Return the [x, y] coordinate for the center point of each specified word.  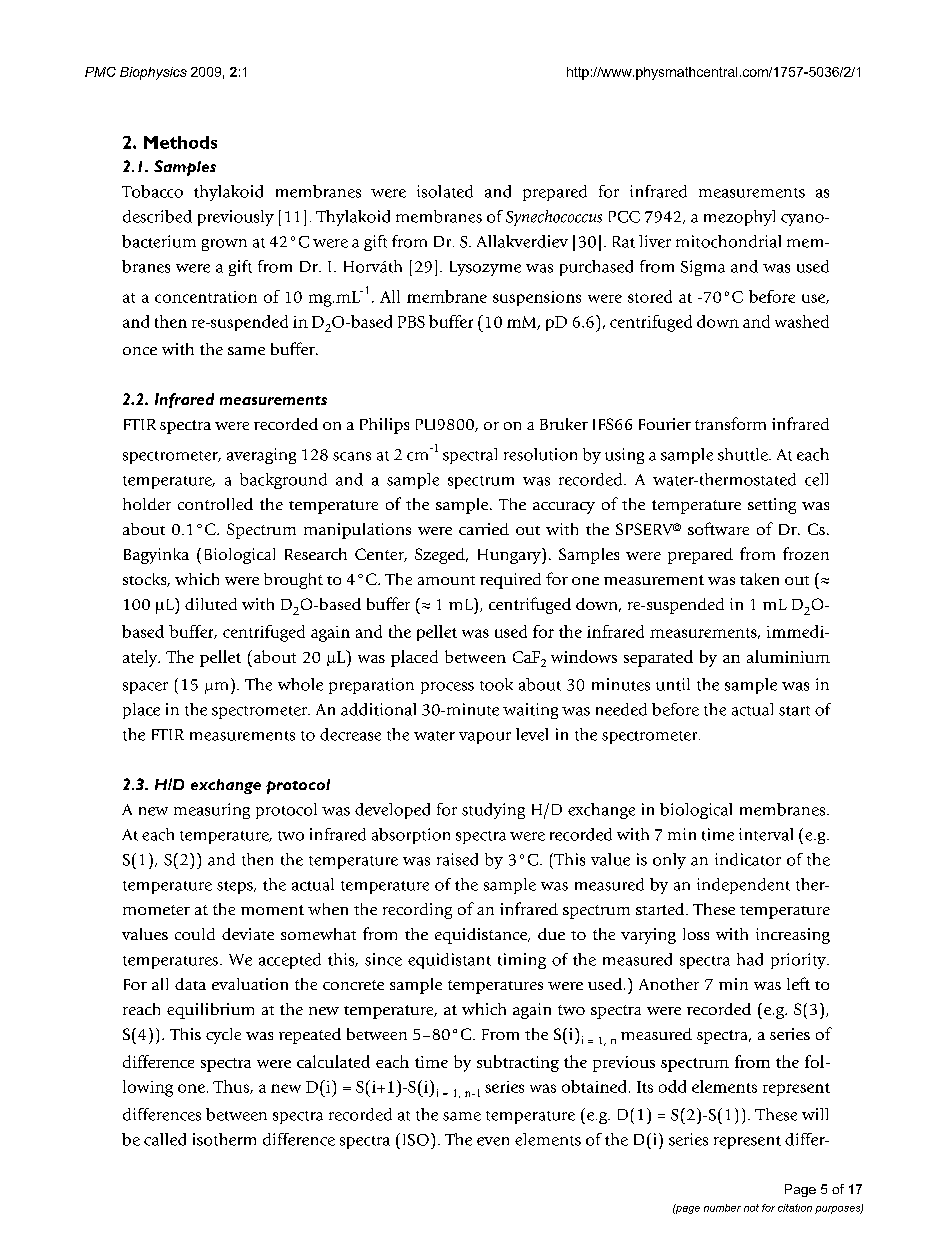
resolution [540, 454]
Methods [180, 142]
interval [766, 834]
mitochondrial [728, 241]
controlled [215, 504]
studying [493, 811]
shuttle [744, 454]
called [165, 1139]
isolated [445, 191]
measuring [212, 811]
